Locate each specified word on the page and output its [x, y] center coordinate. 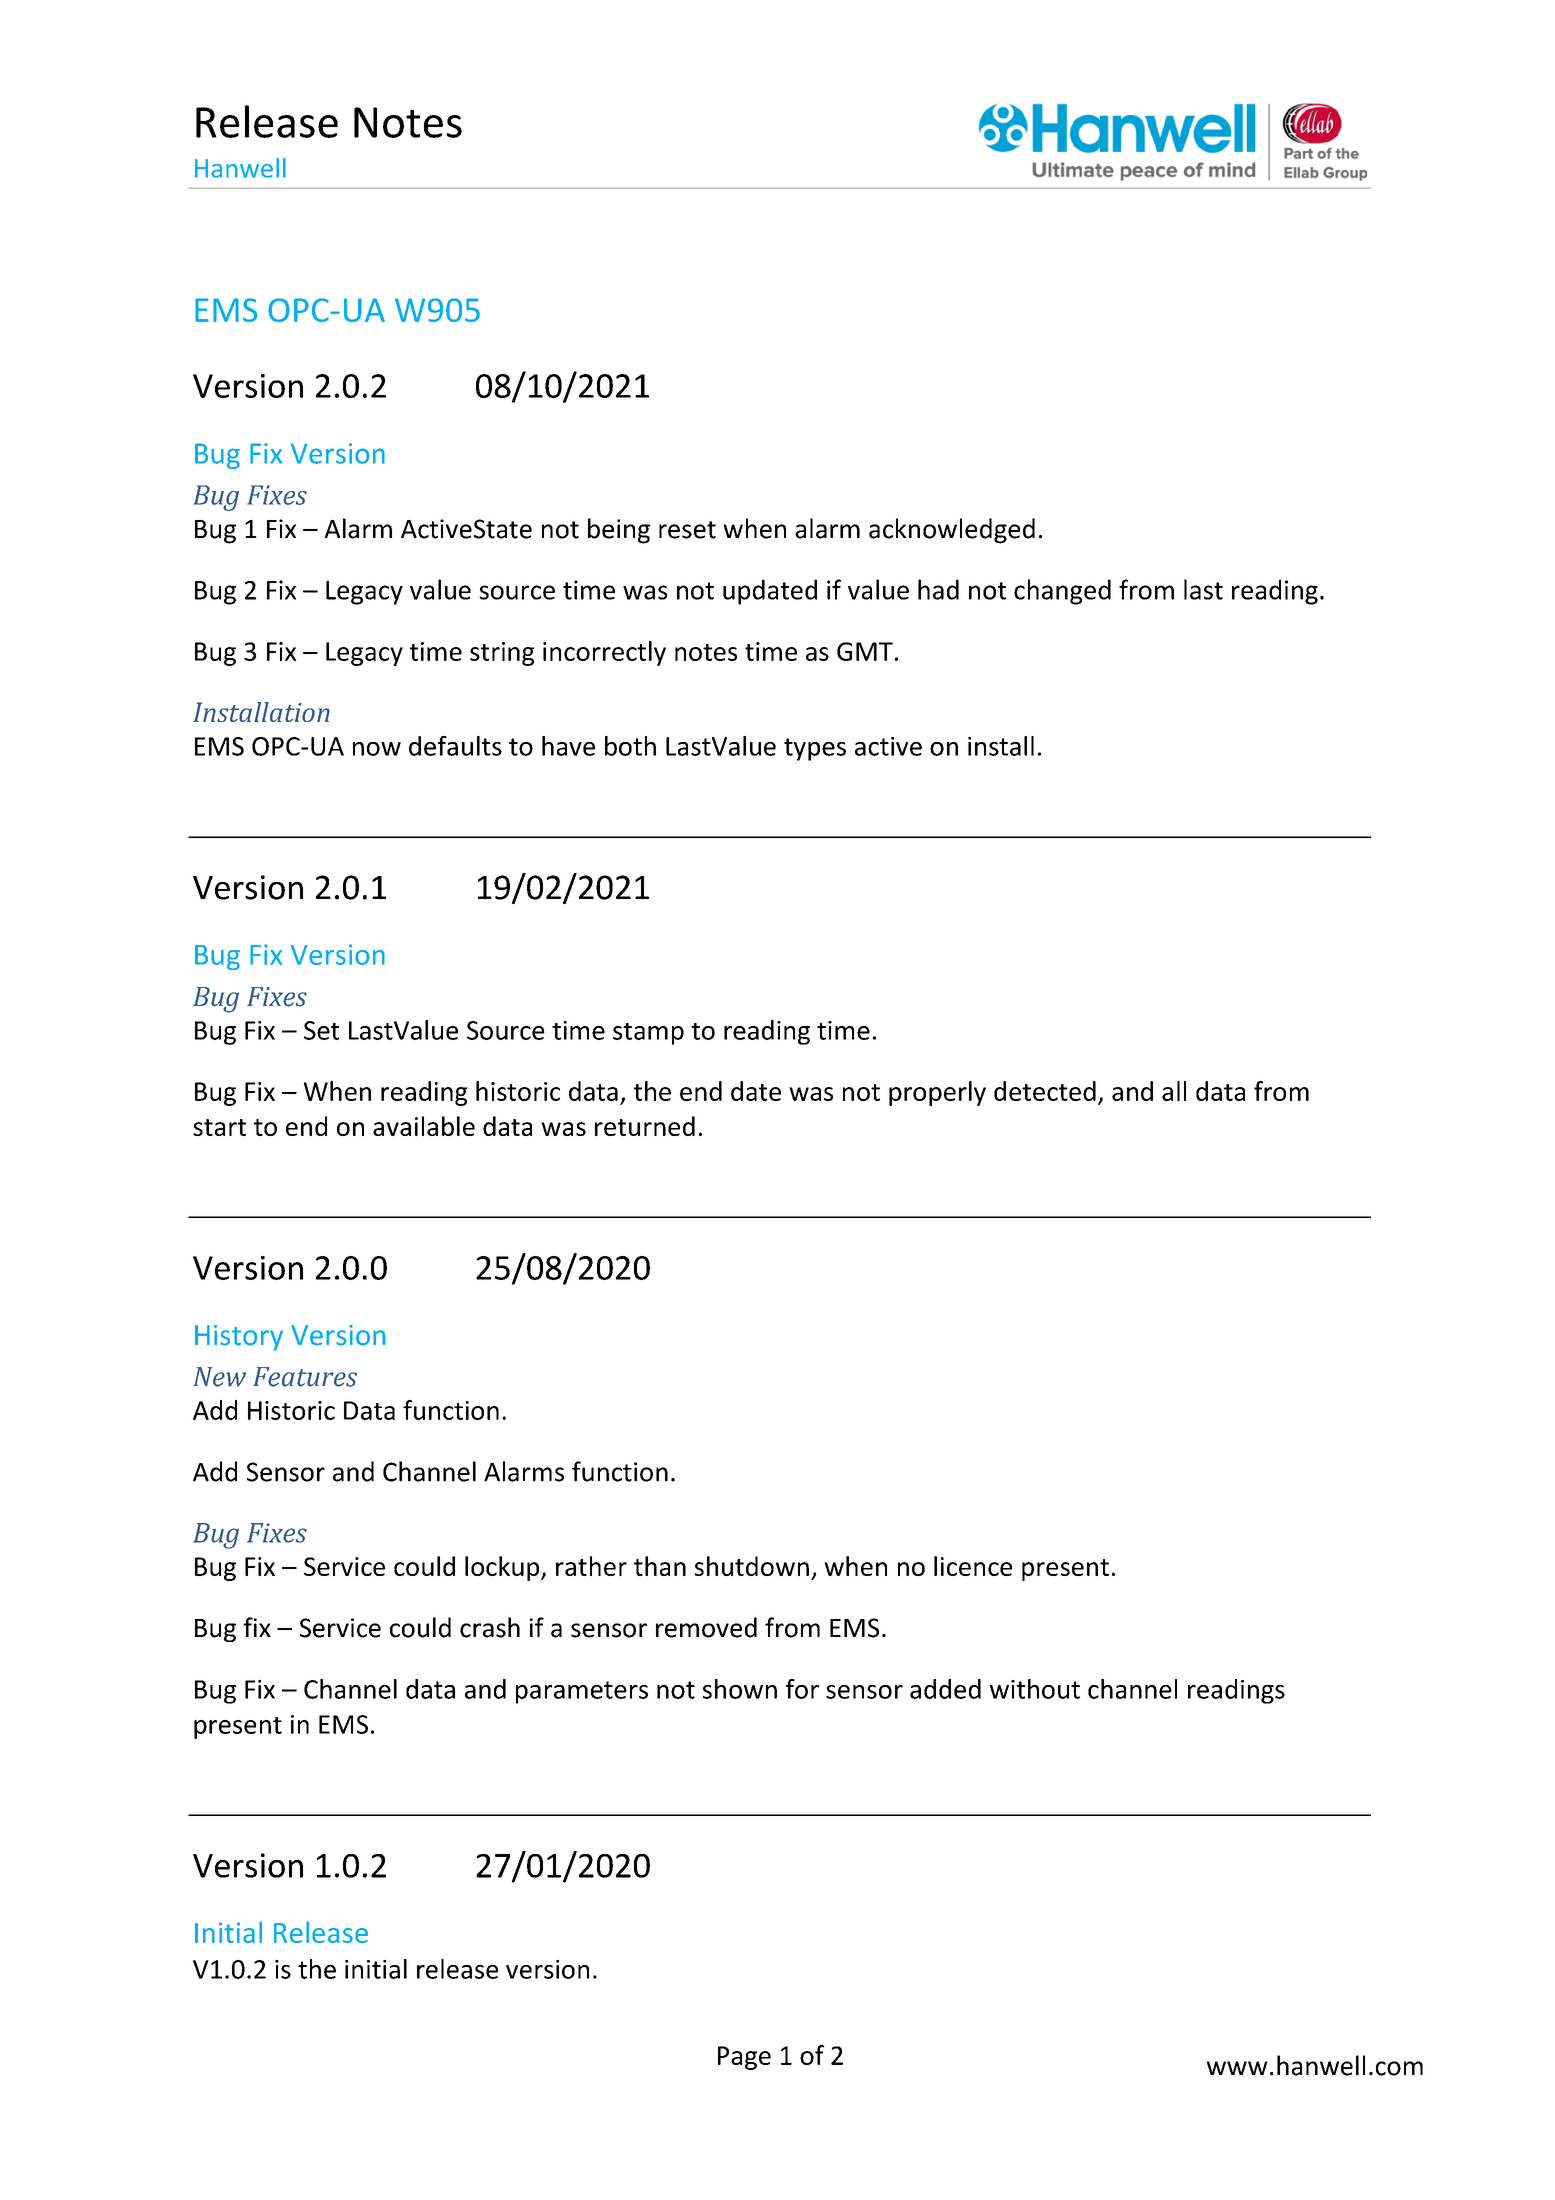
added [945, 1689]
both [630, 746]
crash [490, 1627]
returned [645, 1126]
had [938, 589]
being [619, 531]
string [502, 654]
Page [744, 2058]
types [815, 749]
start [219, 1127]
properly [937, 1093]
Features [305, 1377]
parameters [582, 1692]
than [660, 1566]
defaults [455, 746]
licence [973, 1566]
